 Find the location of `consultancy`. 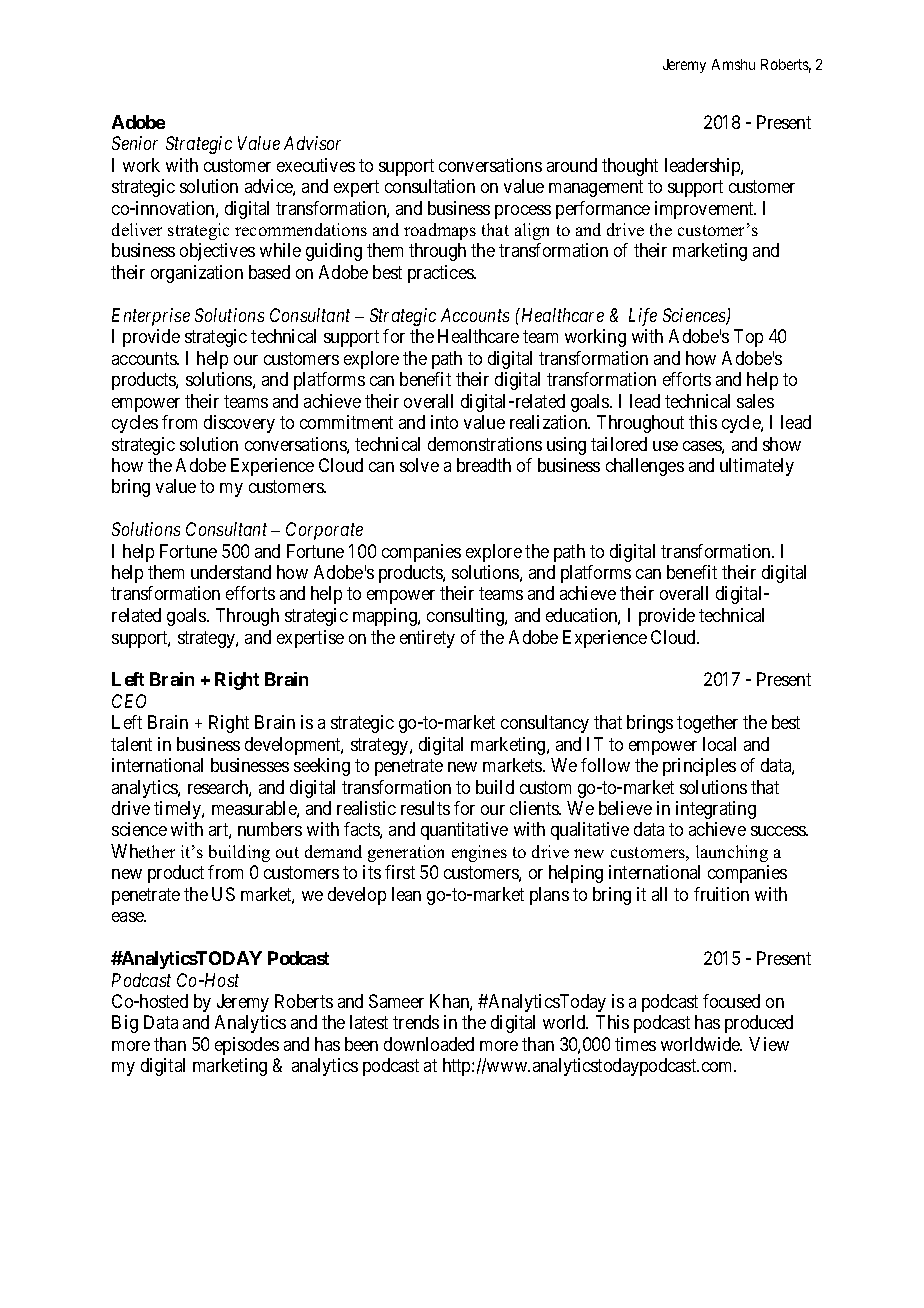

consultancy is located at coordinates (545, 724).
